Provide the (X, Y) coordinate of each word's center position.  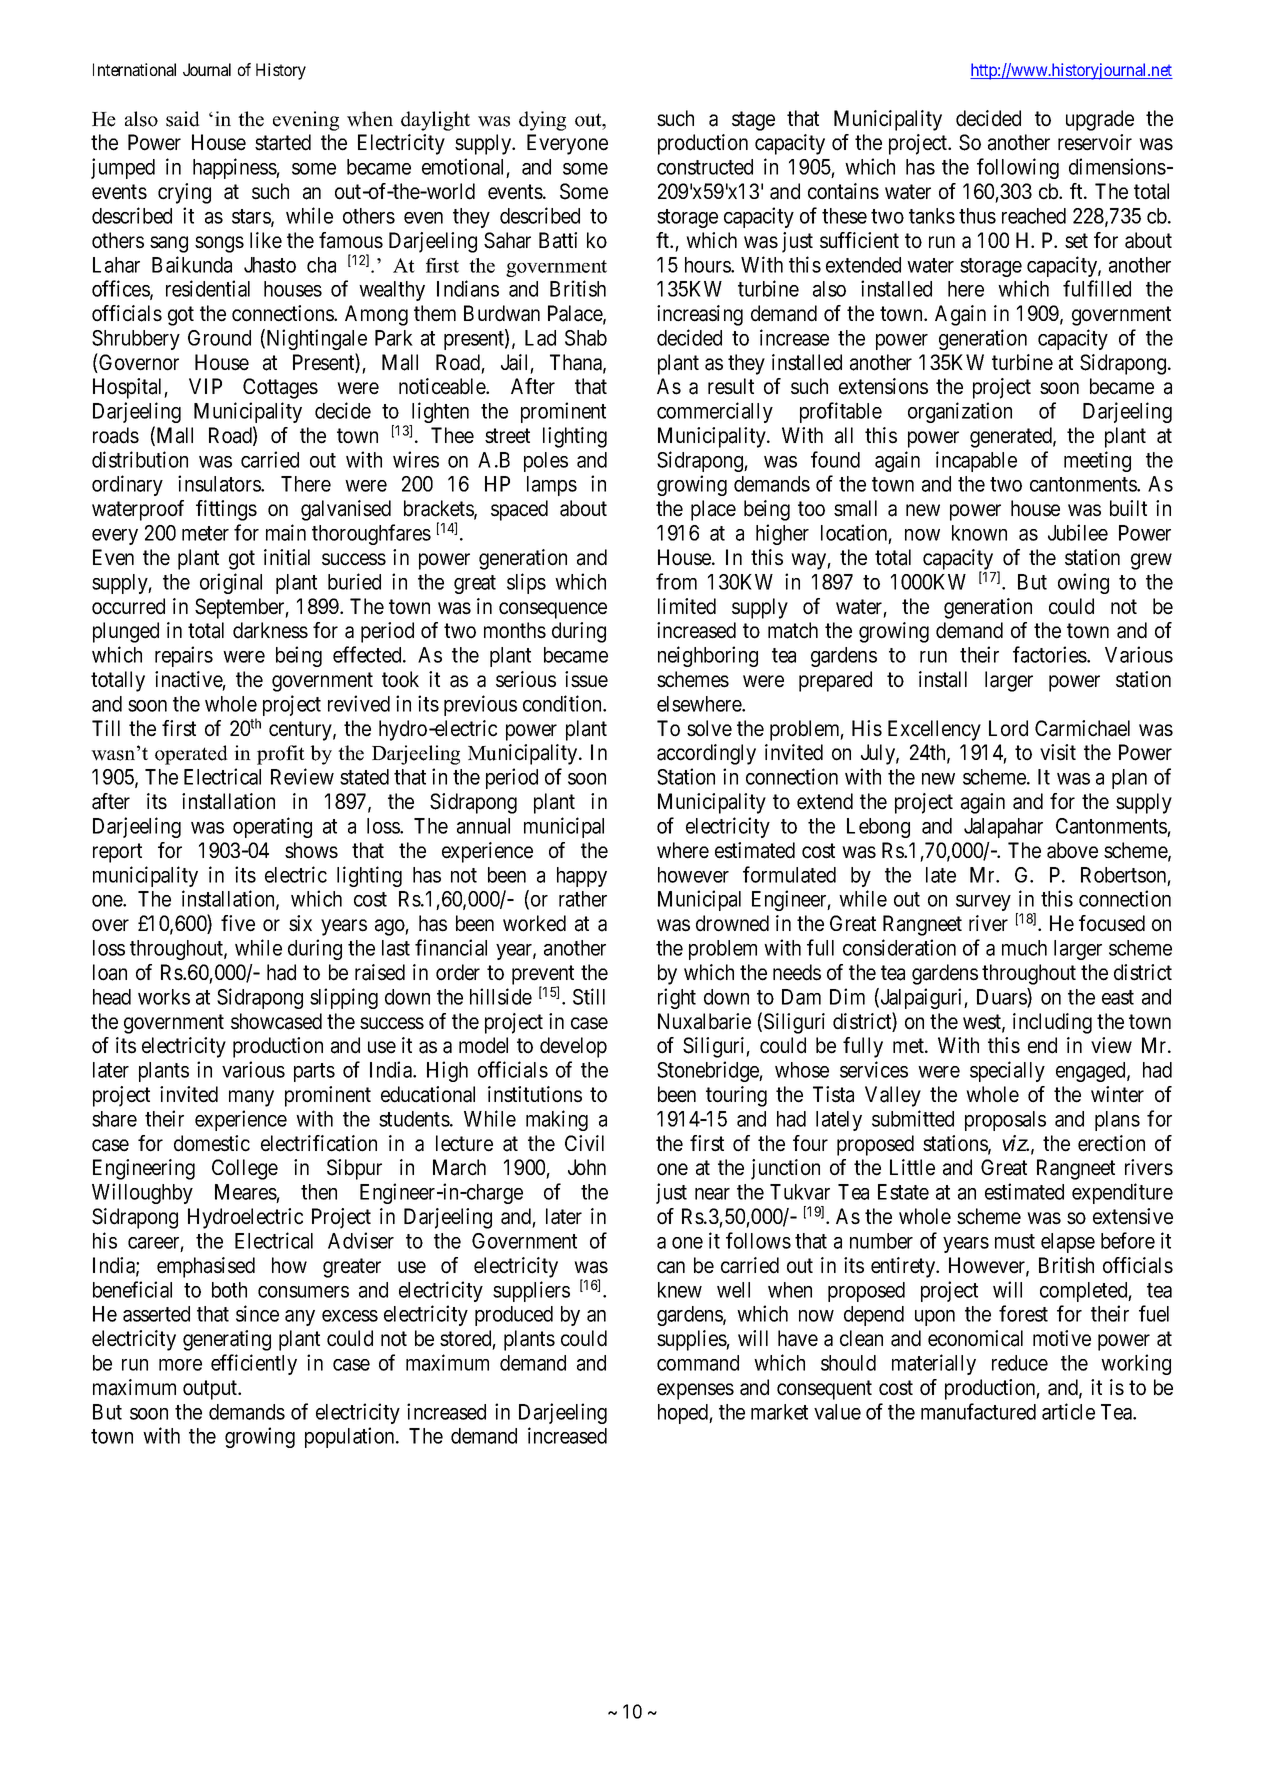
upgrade (1100, 120)
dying (542, 121)
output (211, 1390)
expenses (695, 1391)
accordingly (706, 754)
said (183, 119)
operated (191, 755)
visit (1058, 752)
